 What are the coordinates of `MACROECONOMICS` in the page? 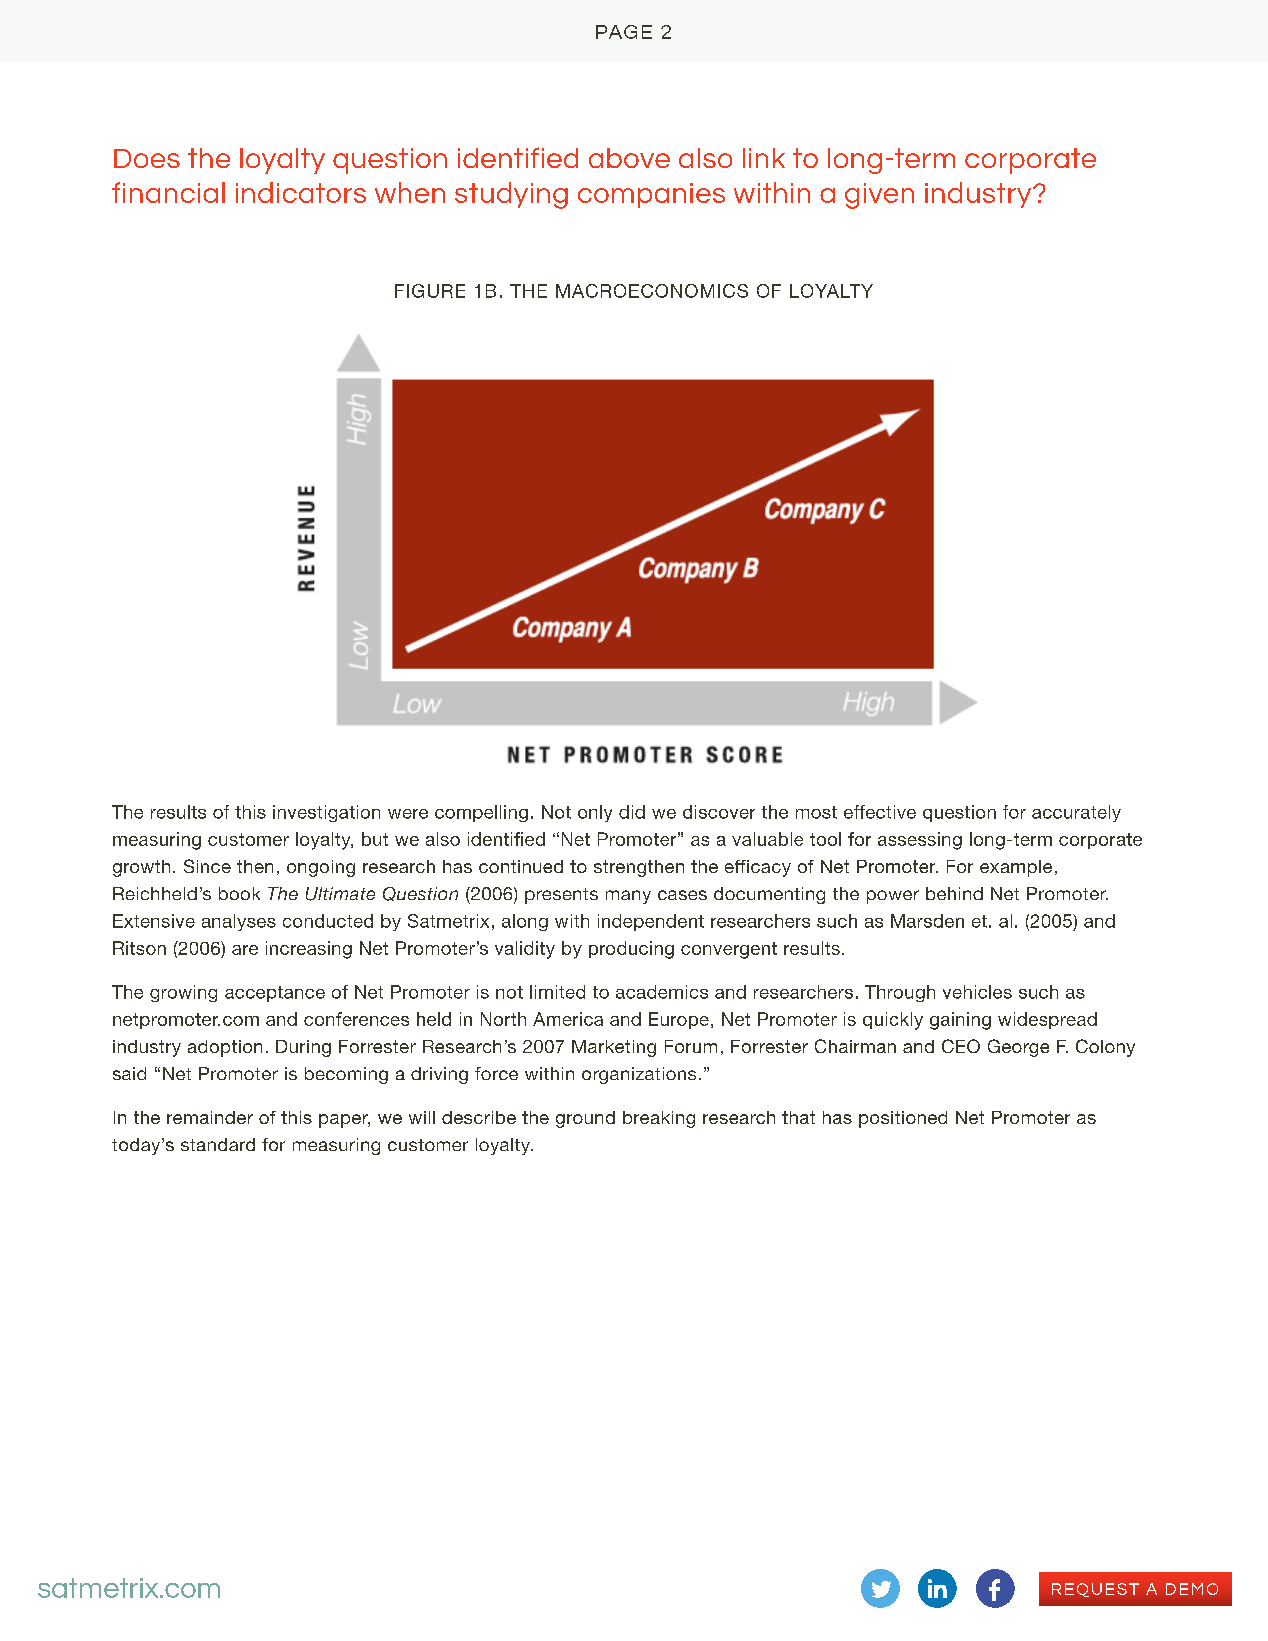 It's located at (652, 291).
